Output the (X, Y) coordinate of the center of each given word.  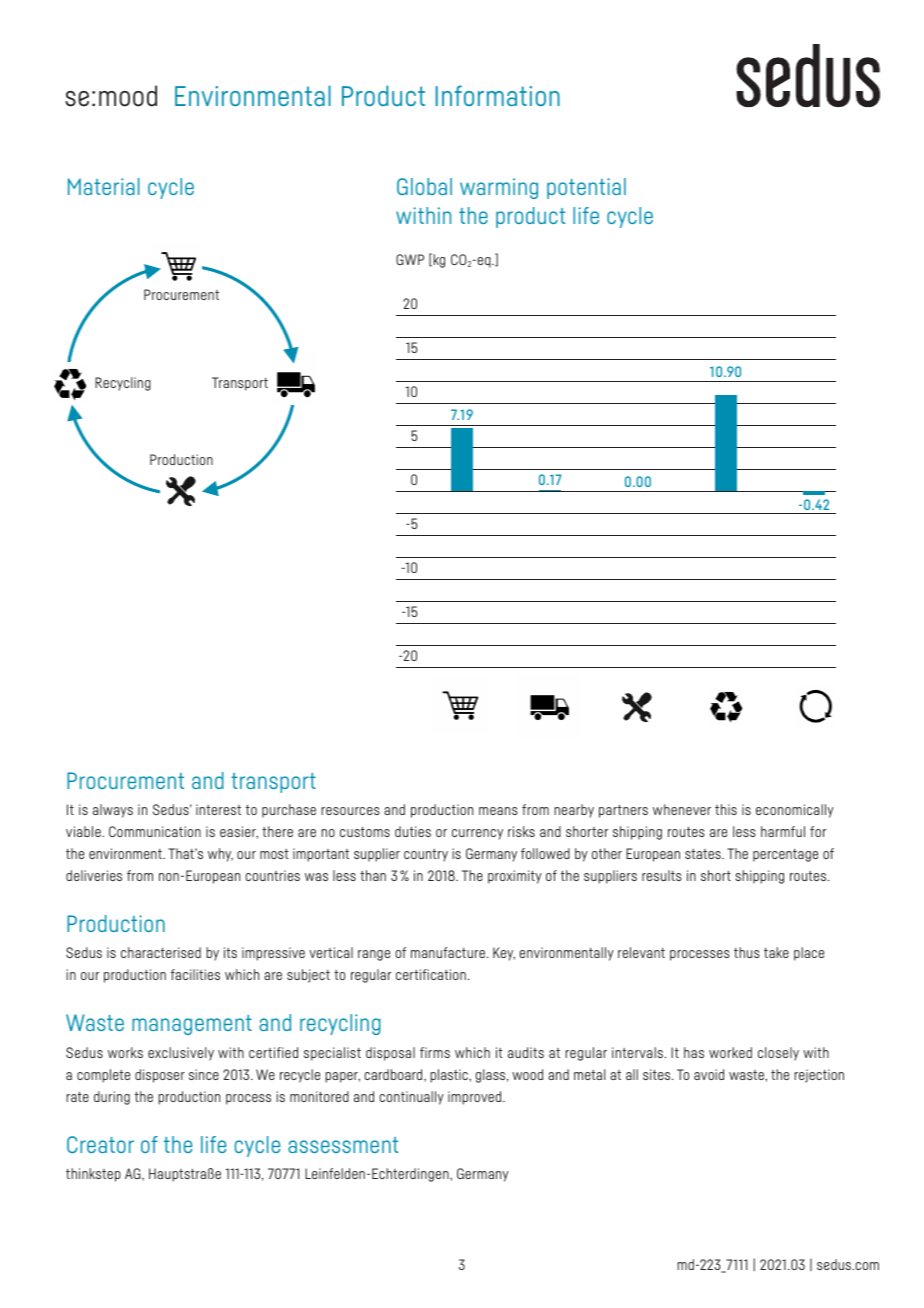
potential (586, 188)
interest (218, 809)
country (426, 855)
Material (104, 186)
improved (476, 1098)
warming (499, 188)
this (726, 809)
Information (498, 95)
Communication (155, 831)
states (704, 854)
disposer (160, 1076)
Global (424, 186)
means (498, 811)
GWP (410, 259)
